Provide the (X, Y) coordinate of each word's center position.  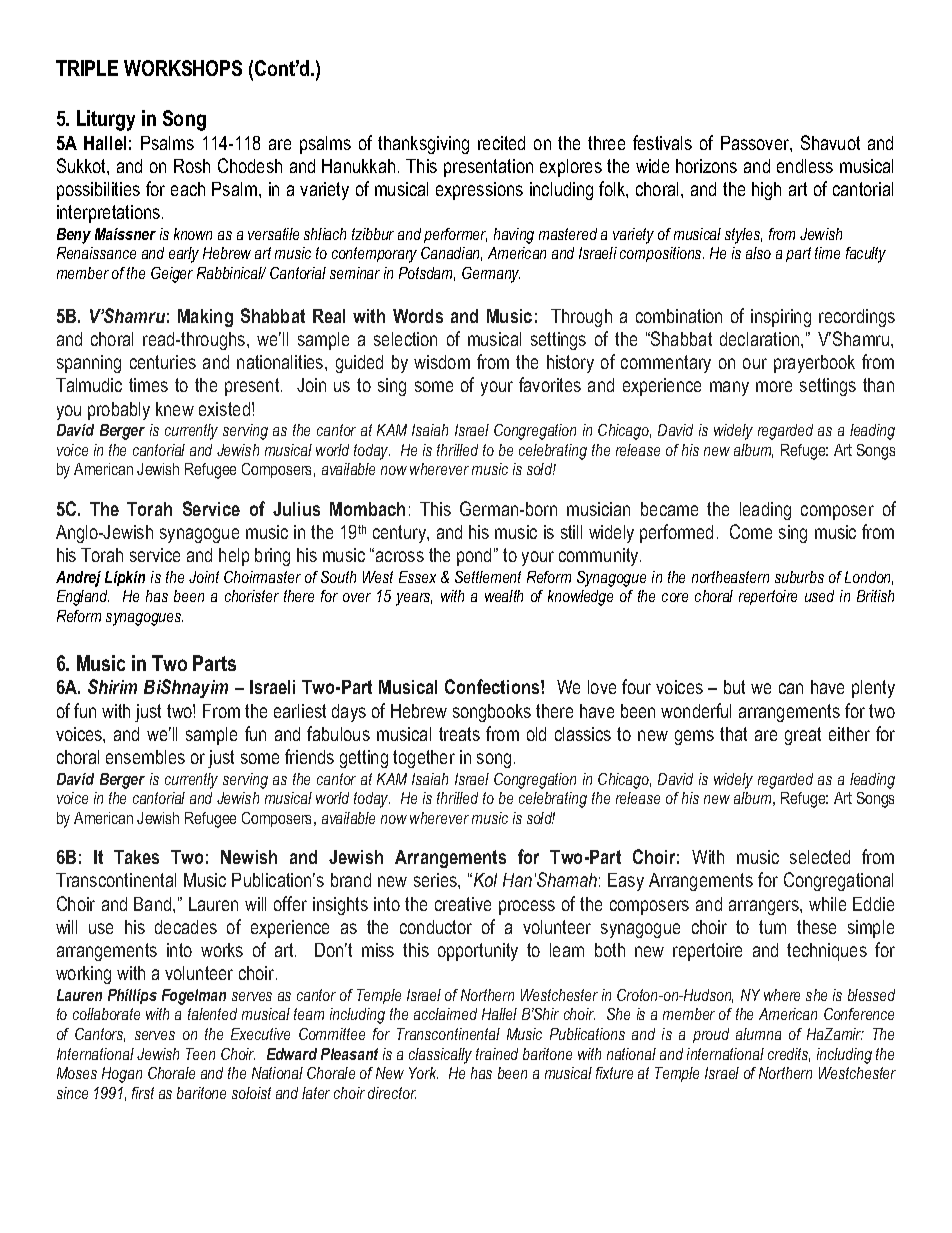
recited (501, 143)
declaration (761, 339)
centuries (163, 362)
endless (805, 166)
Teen (200, 1054)
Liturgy (106, 120)
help (234, 557)
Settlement (488, 577)
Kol (484, 880)
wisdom (442, 362)
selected (820, 857)
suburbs (799, 577)
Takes (136, 857)
